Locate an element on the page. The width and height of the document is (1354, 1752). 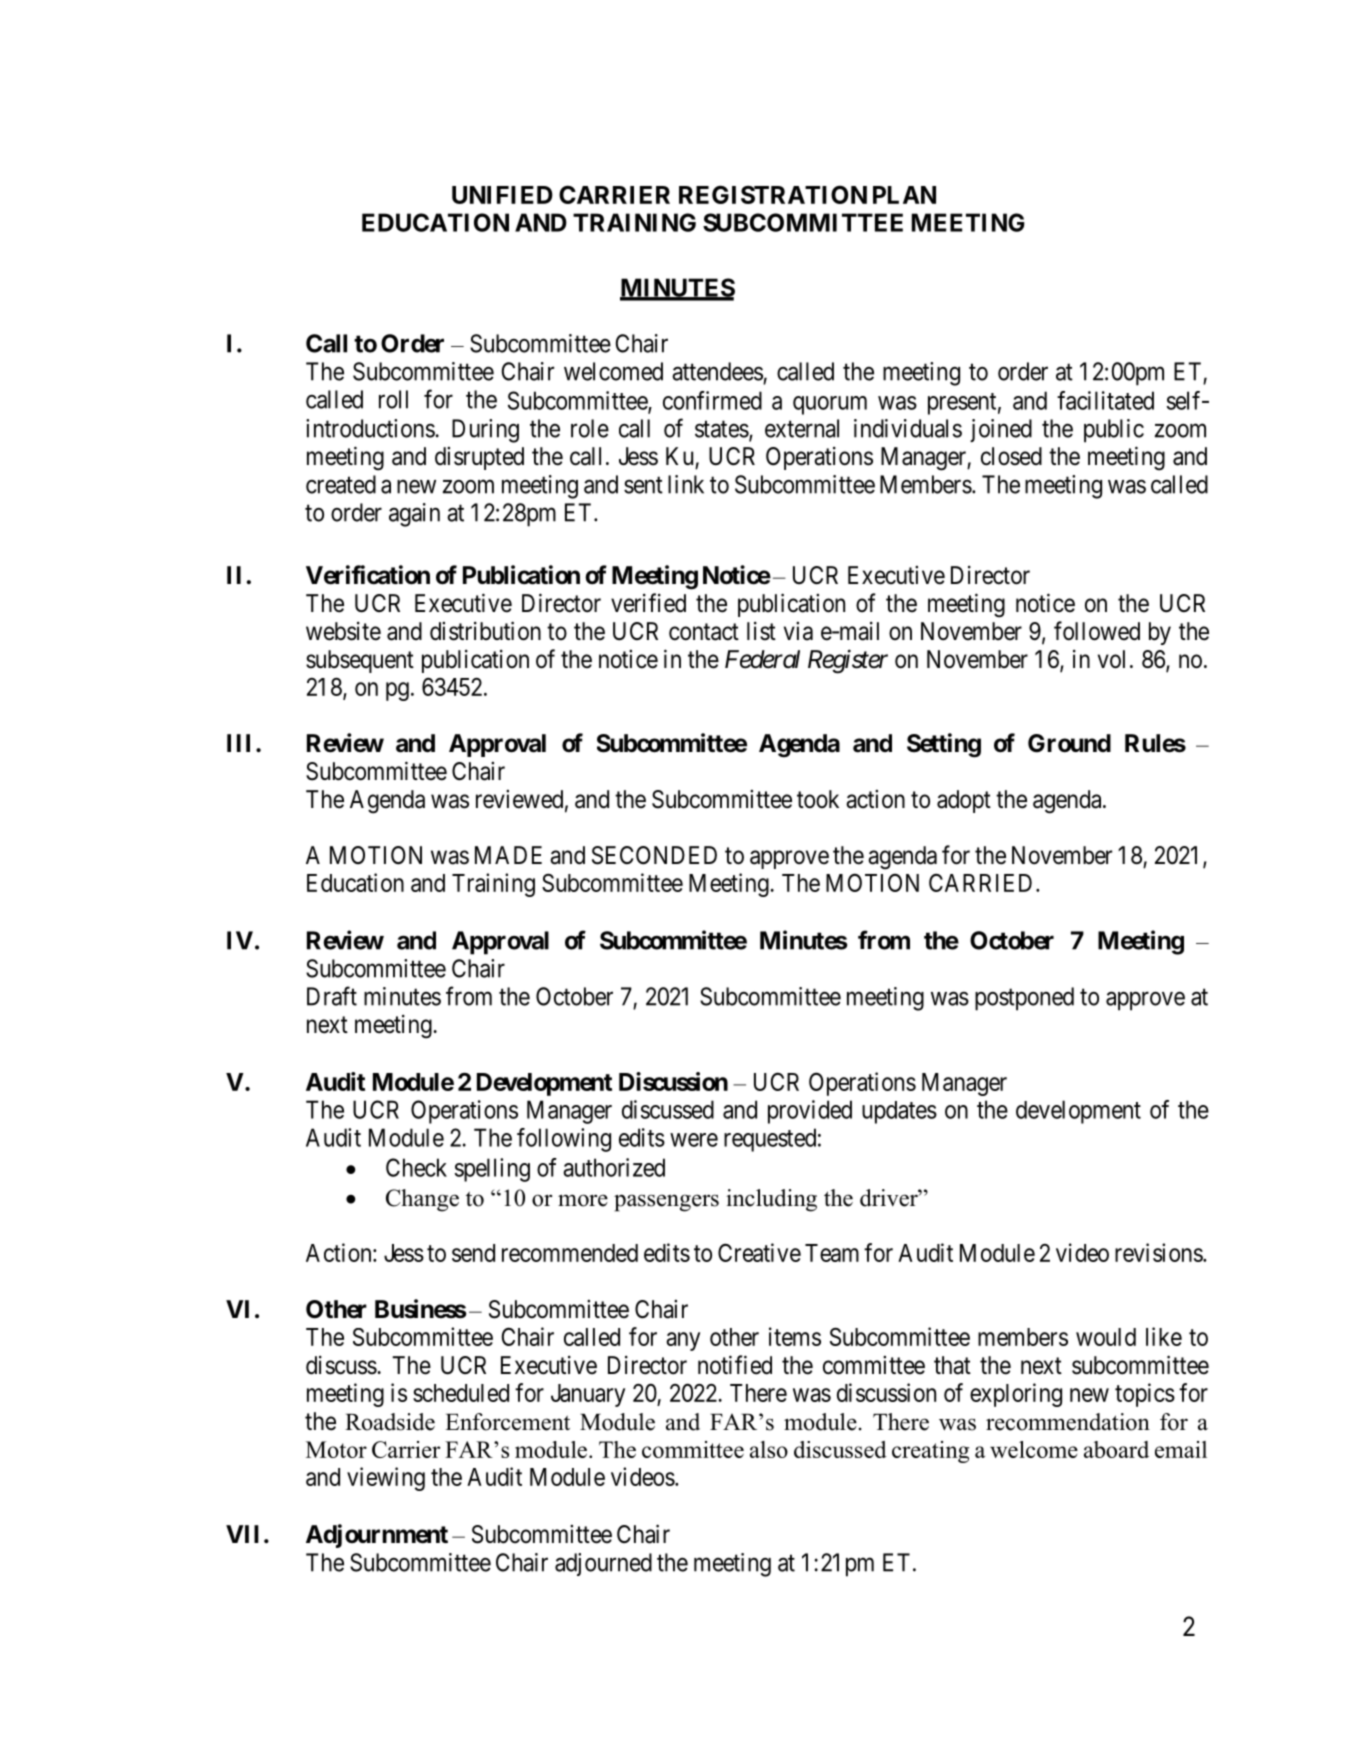
Check is located at coordinates (416, 1167).
